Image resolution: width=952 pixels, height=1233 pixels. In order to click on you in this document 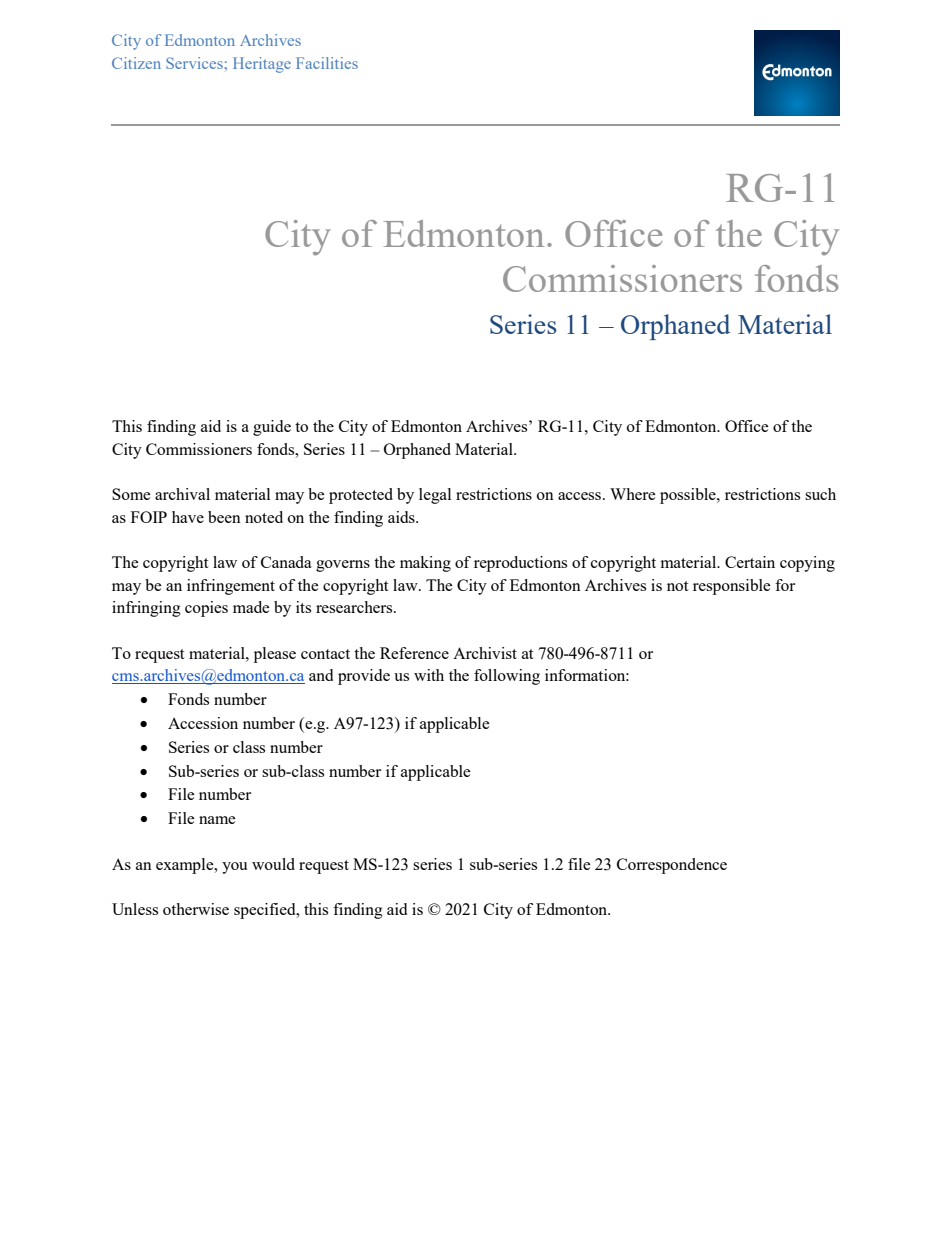, I will do `click(234, 868)`.
